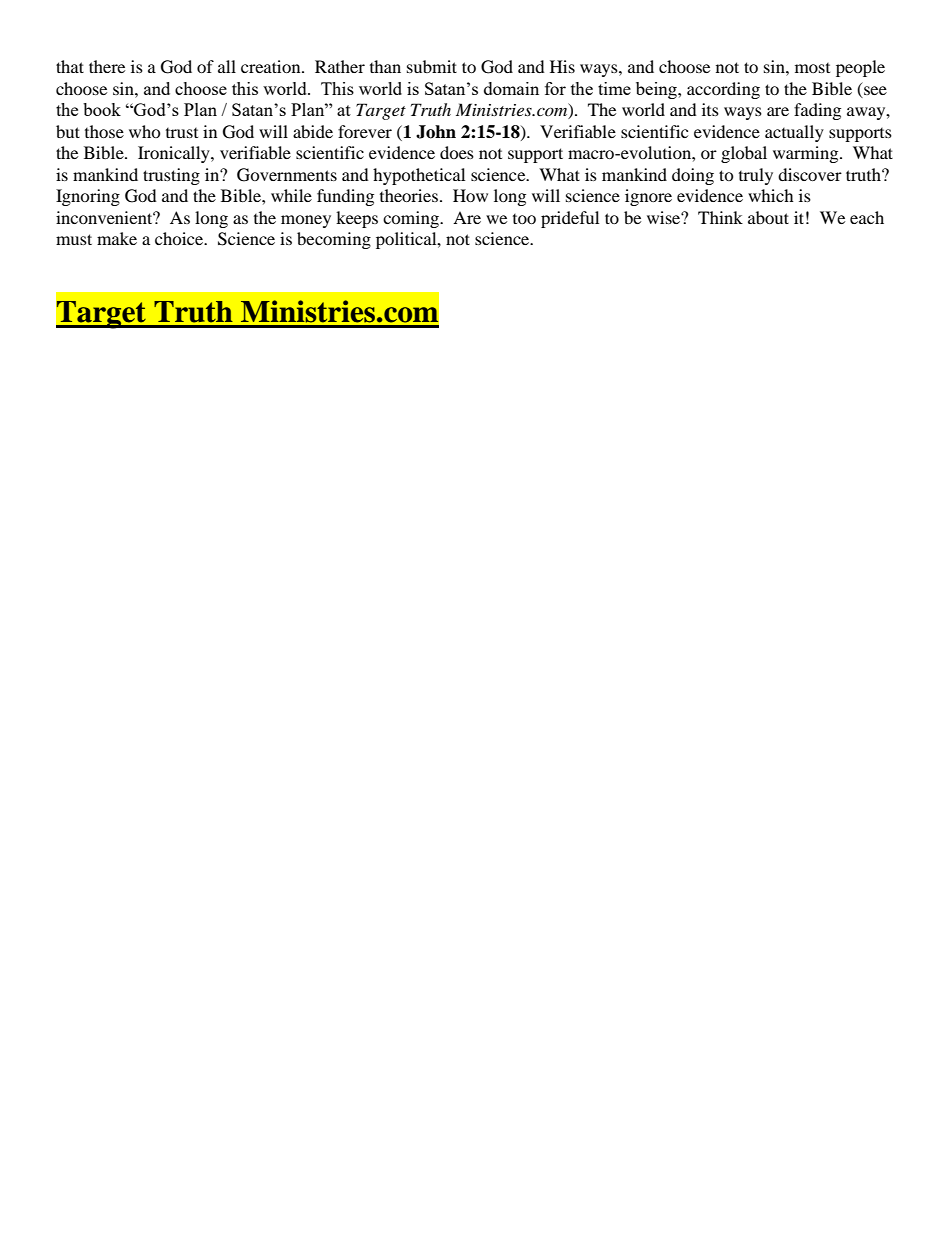  What do you see at coordinates (436, 132) in the screenshot?
I see `John` at bounding box center [436, 132].
